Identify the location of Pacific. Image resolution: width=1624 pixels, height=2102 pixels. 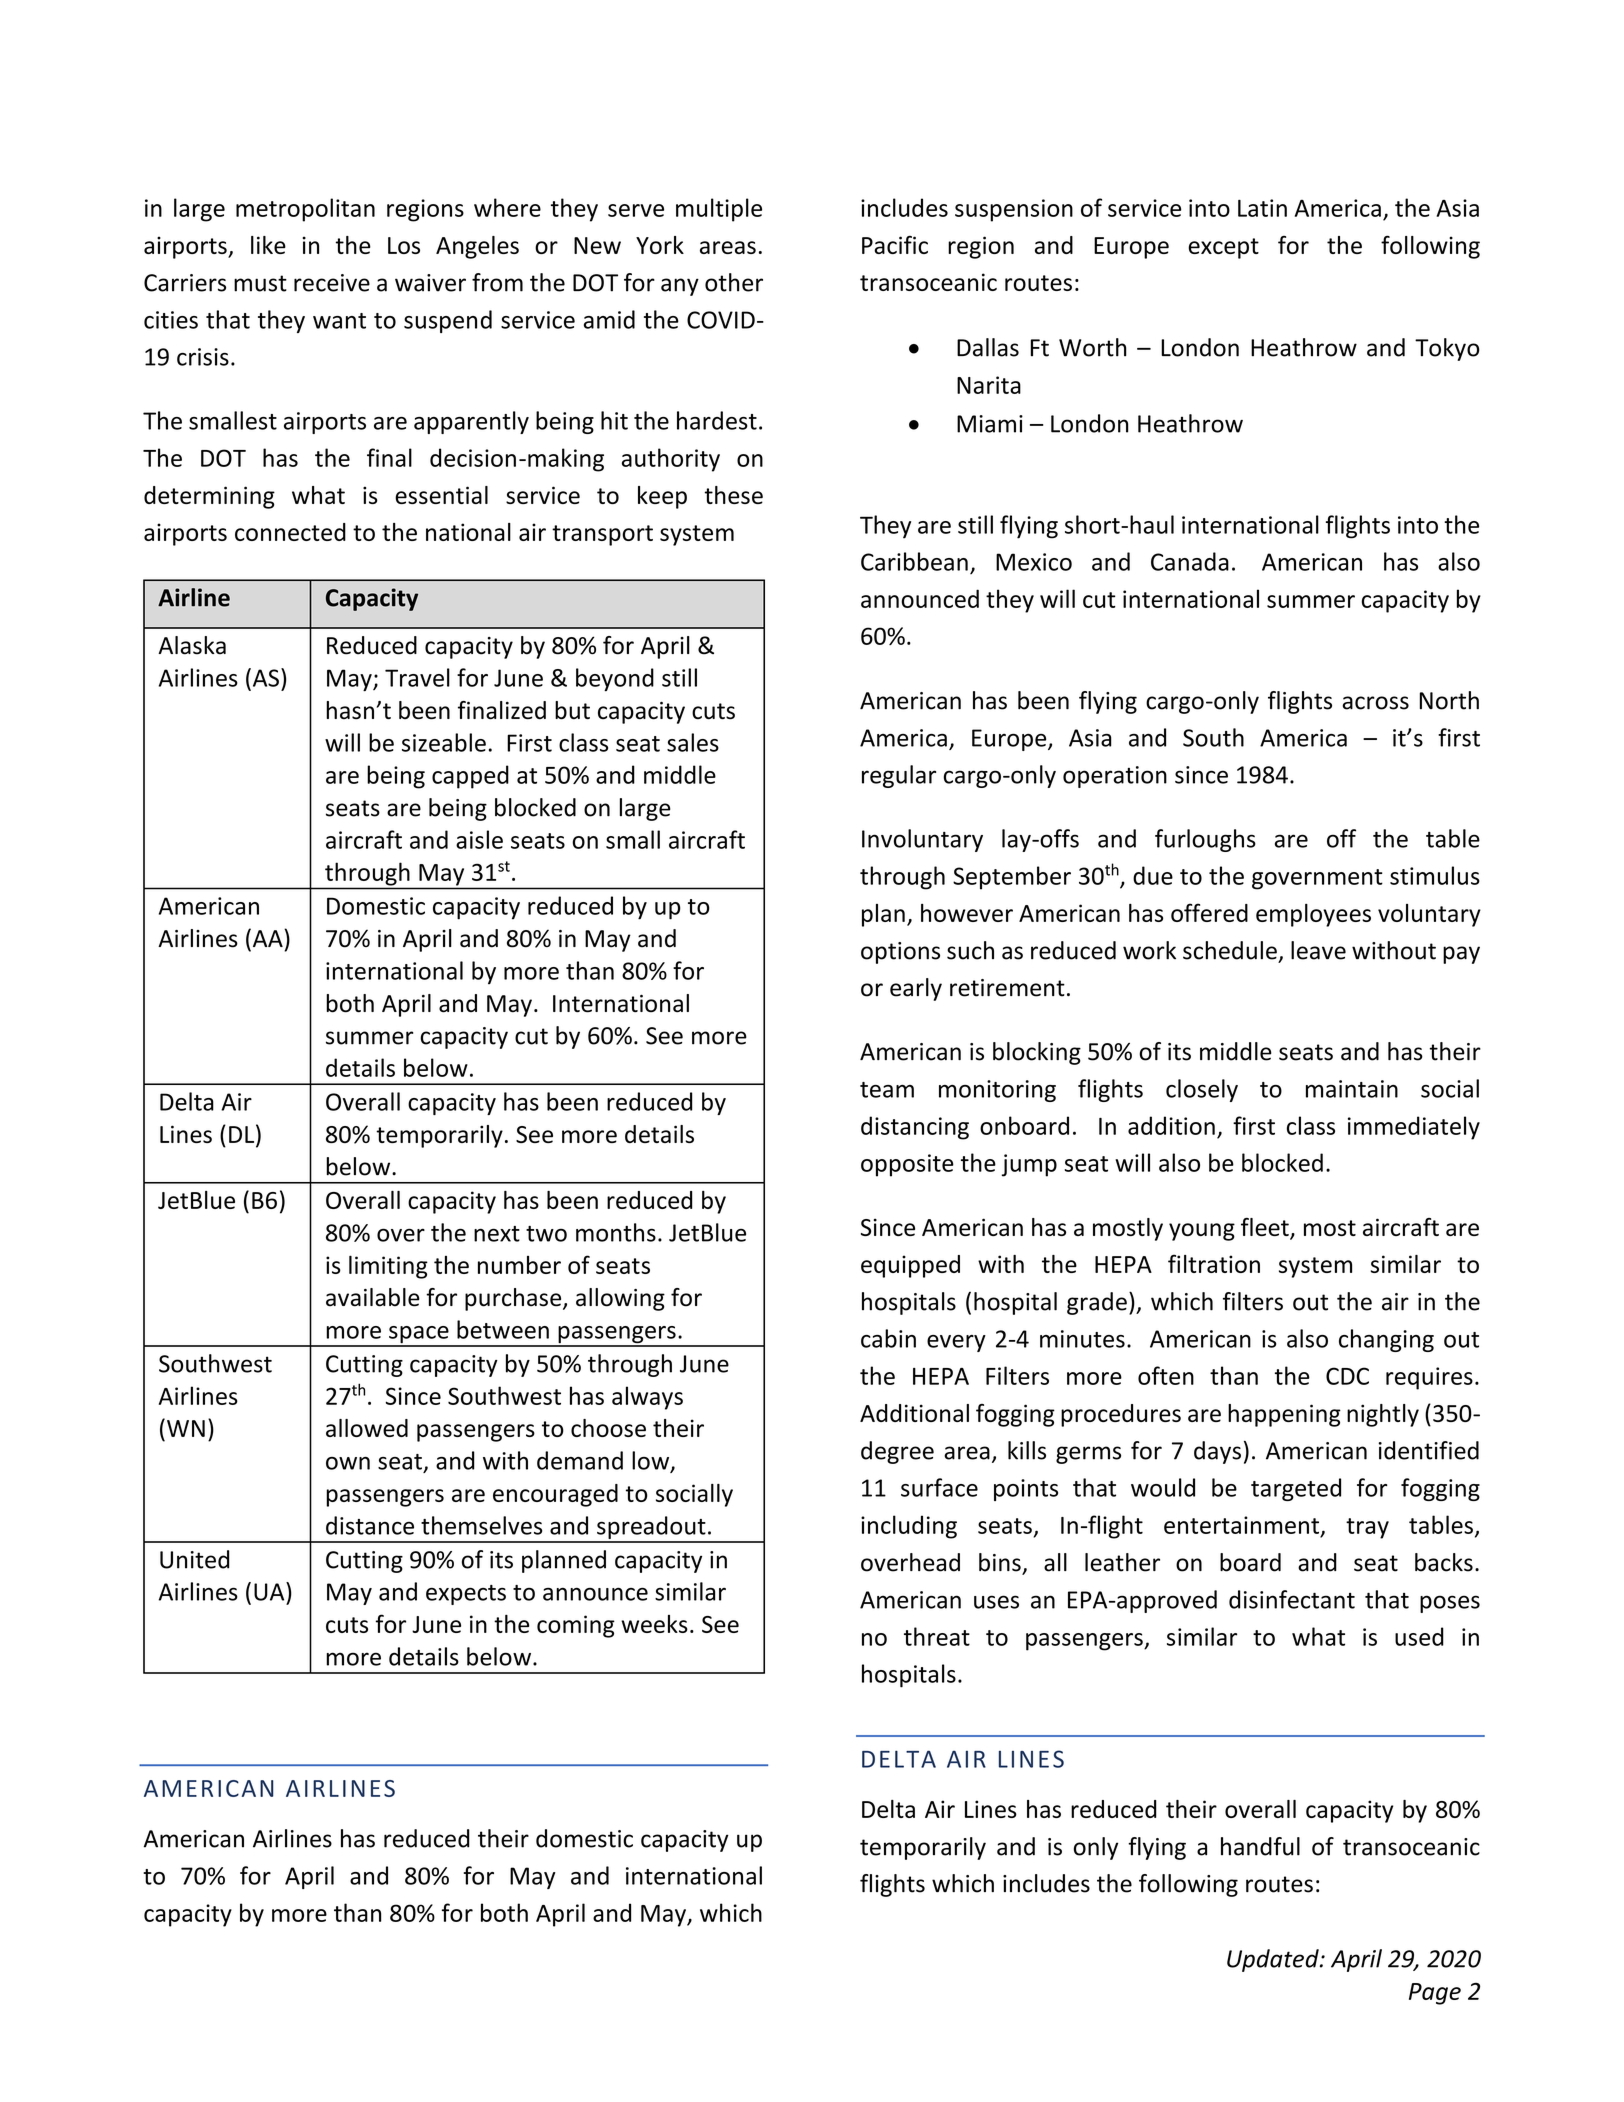
(895, 245).
